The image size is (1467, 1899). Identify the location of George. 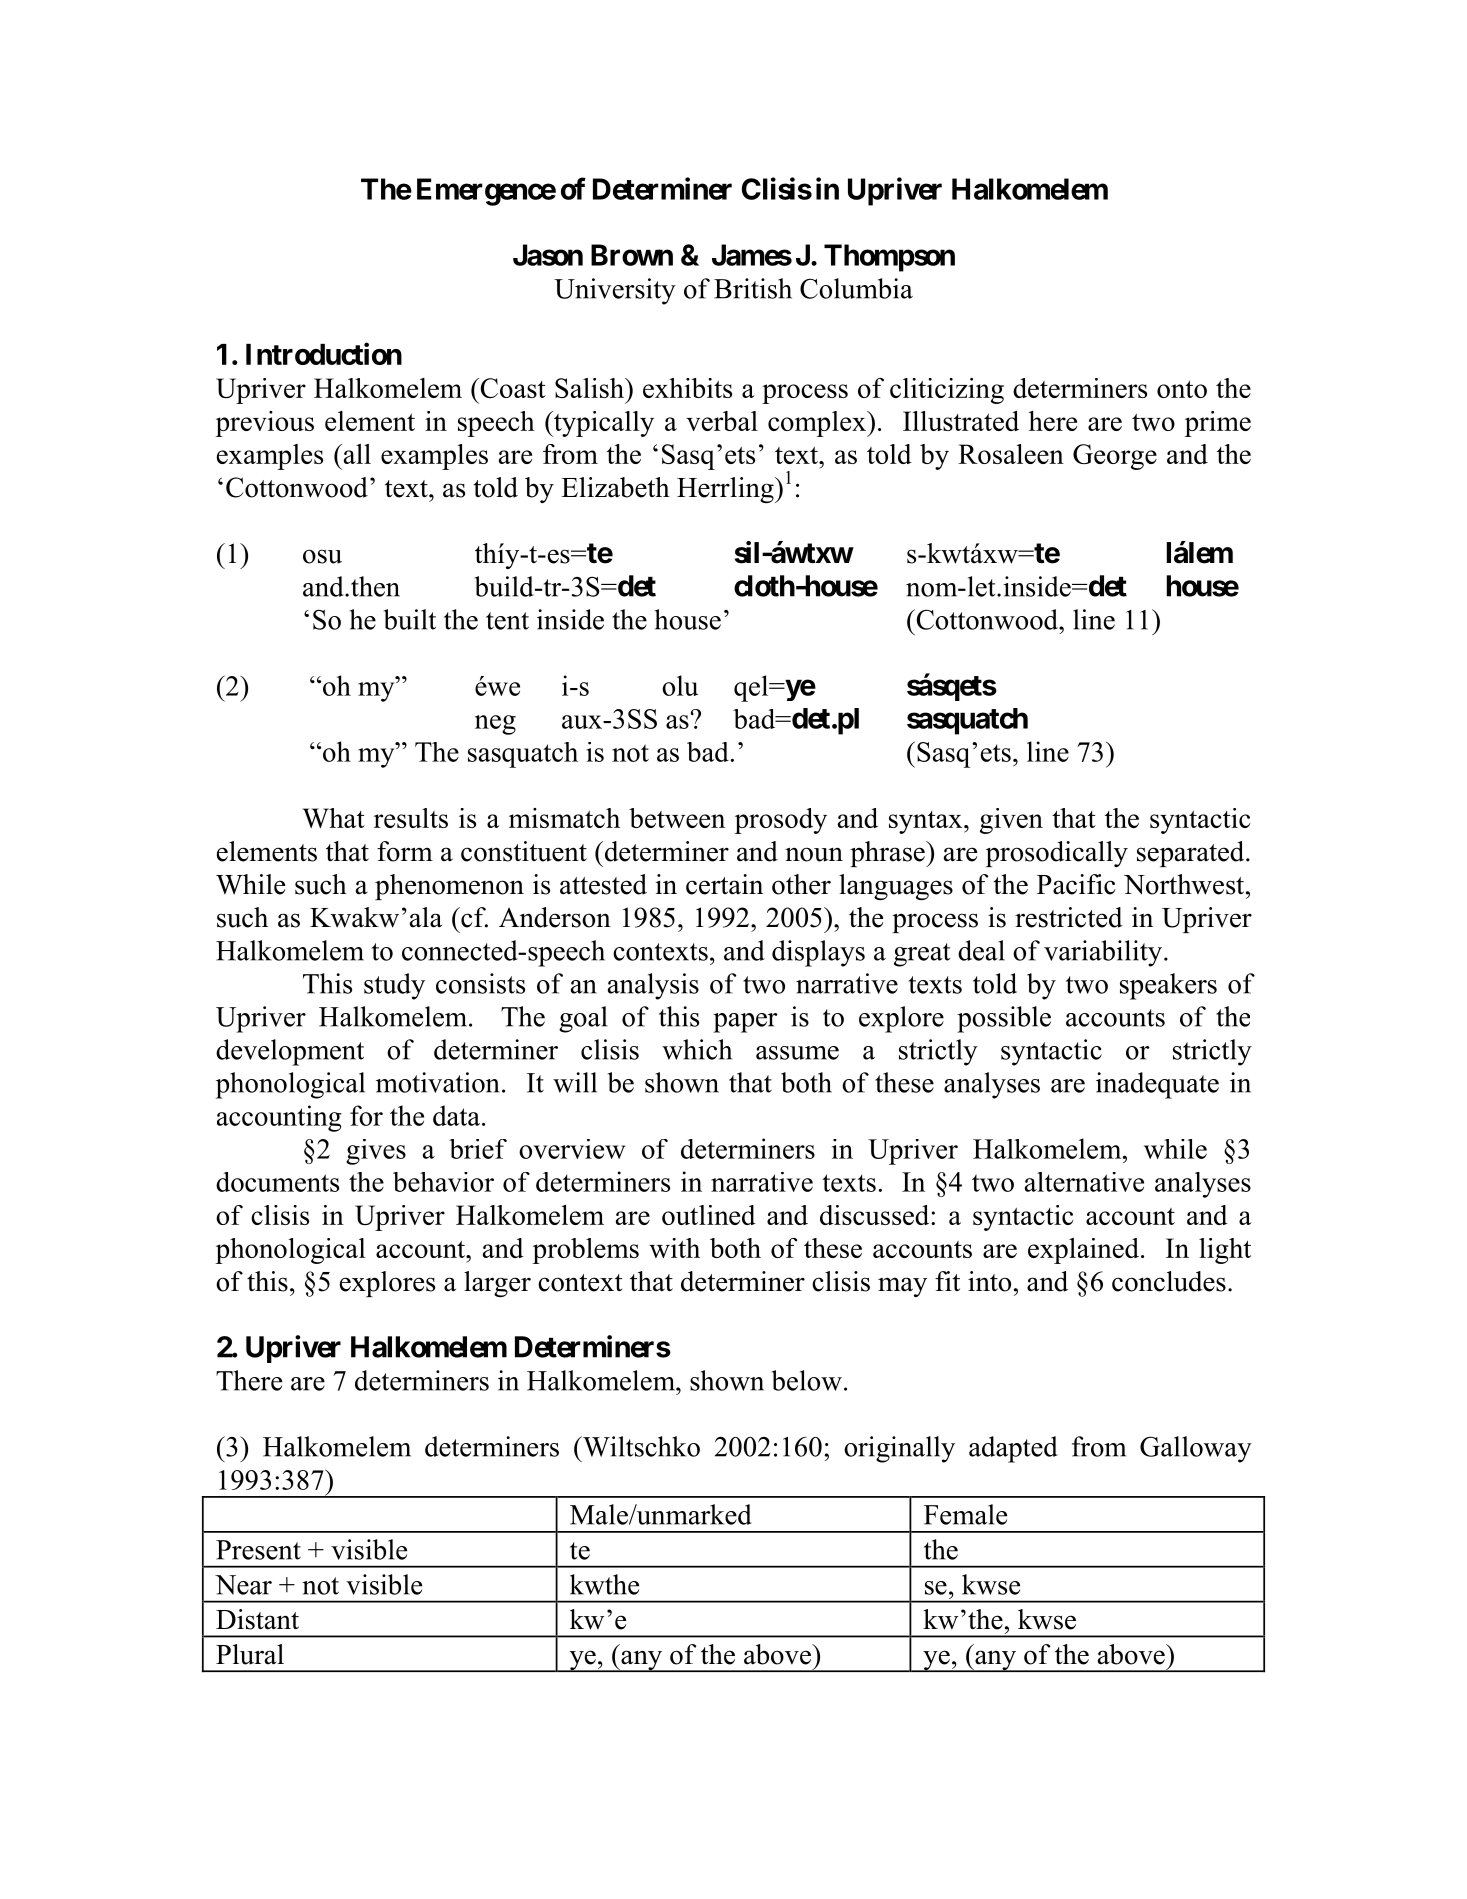
(1115, 457).
